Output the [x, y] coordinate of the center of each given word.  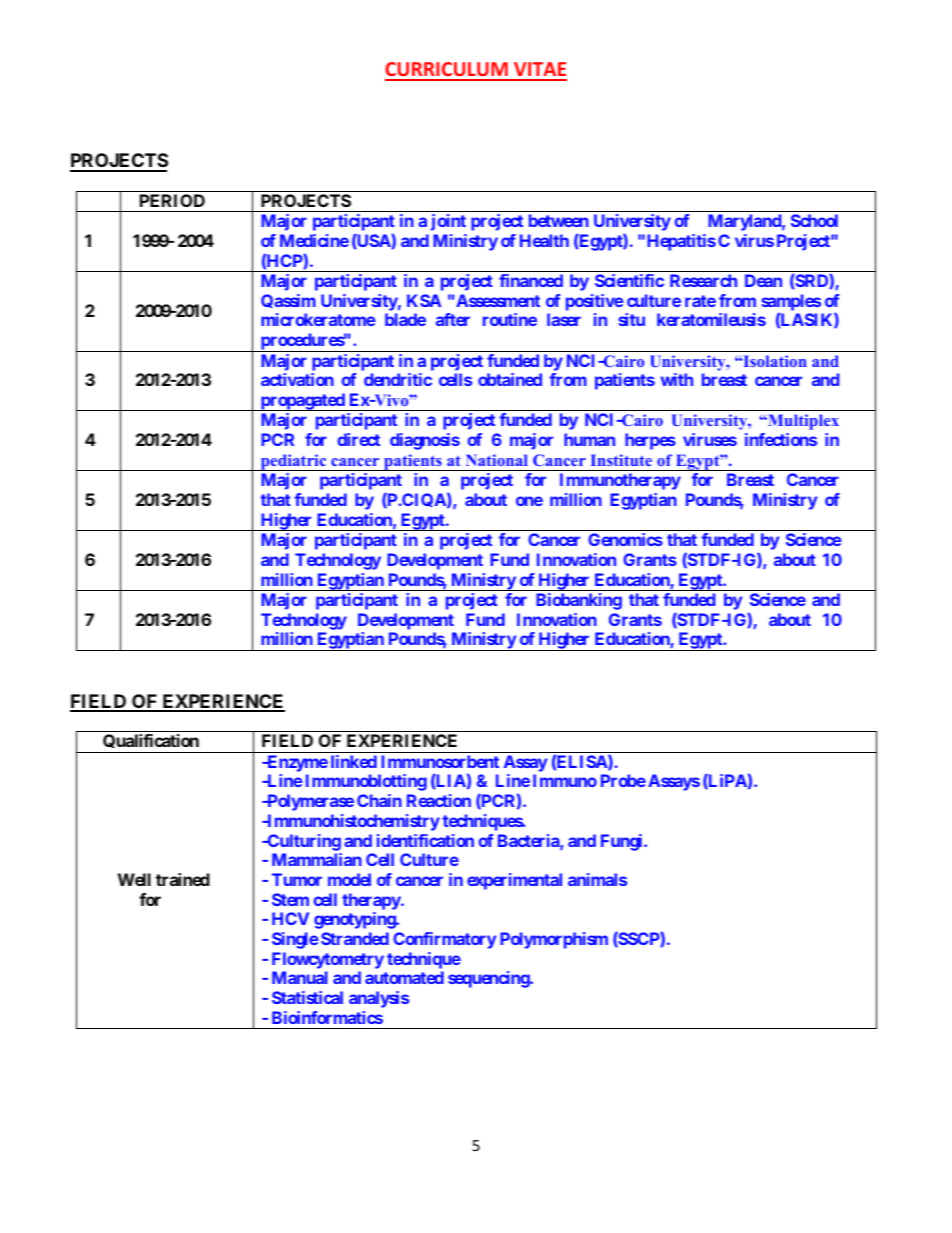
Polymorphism [554, 940]
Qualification [151, 743]
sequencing [489, 979]
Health [544, 240]
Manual [300, 977]
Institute [621, 460]
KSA [424, 300]
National [497, 460]
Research [703, 280]
